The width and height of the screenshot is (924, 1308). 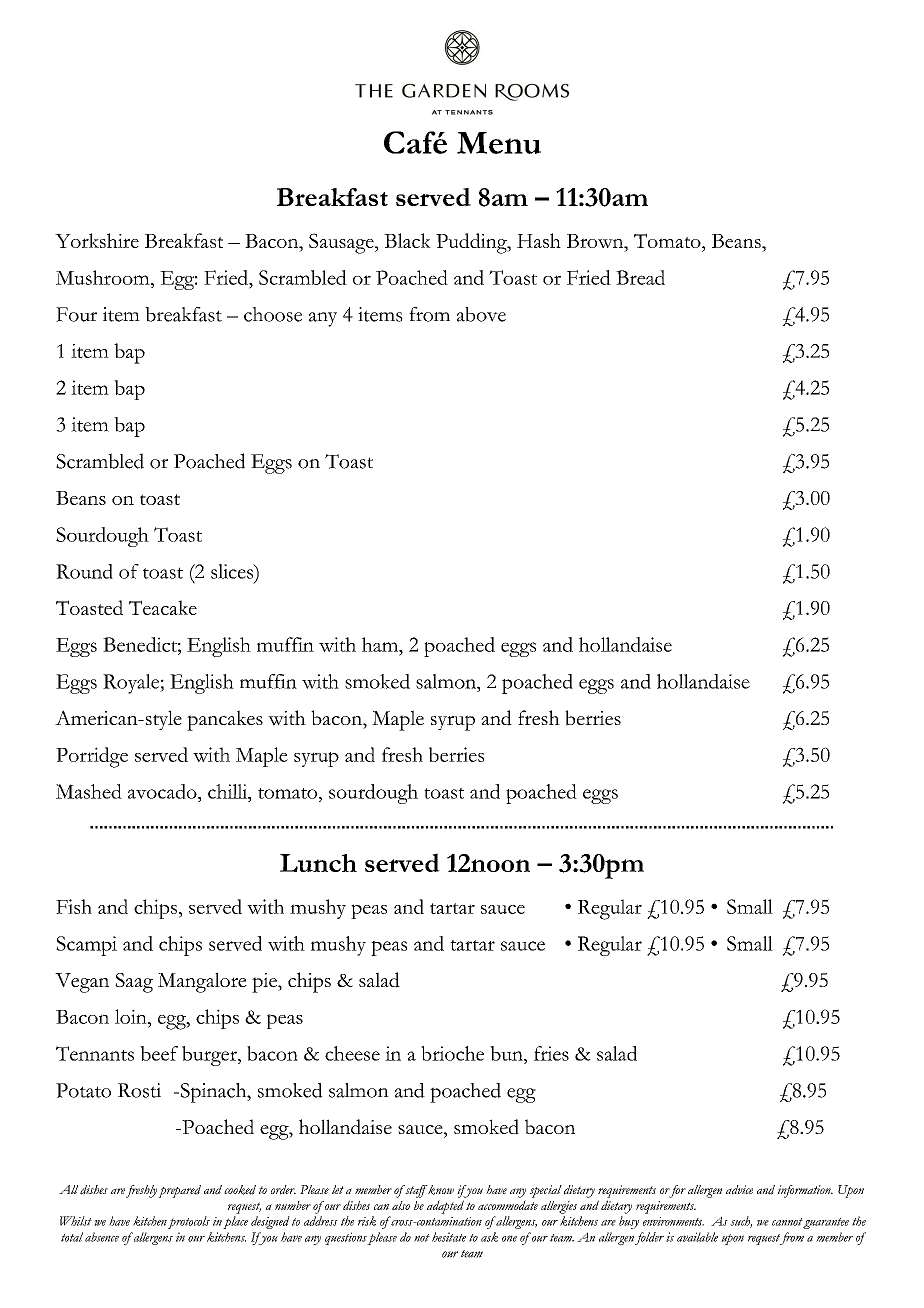 I want to click on prepared, so click(x=179, y=1191).
